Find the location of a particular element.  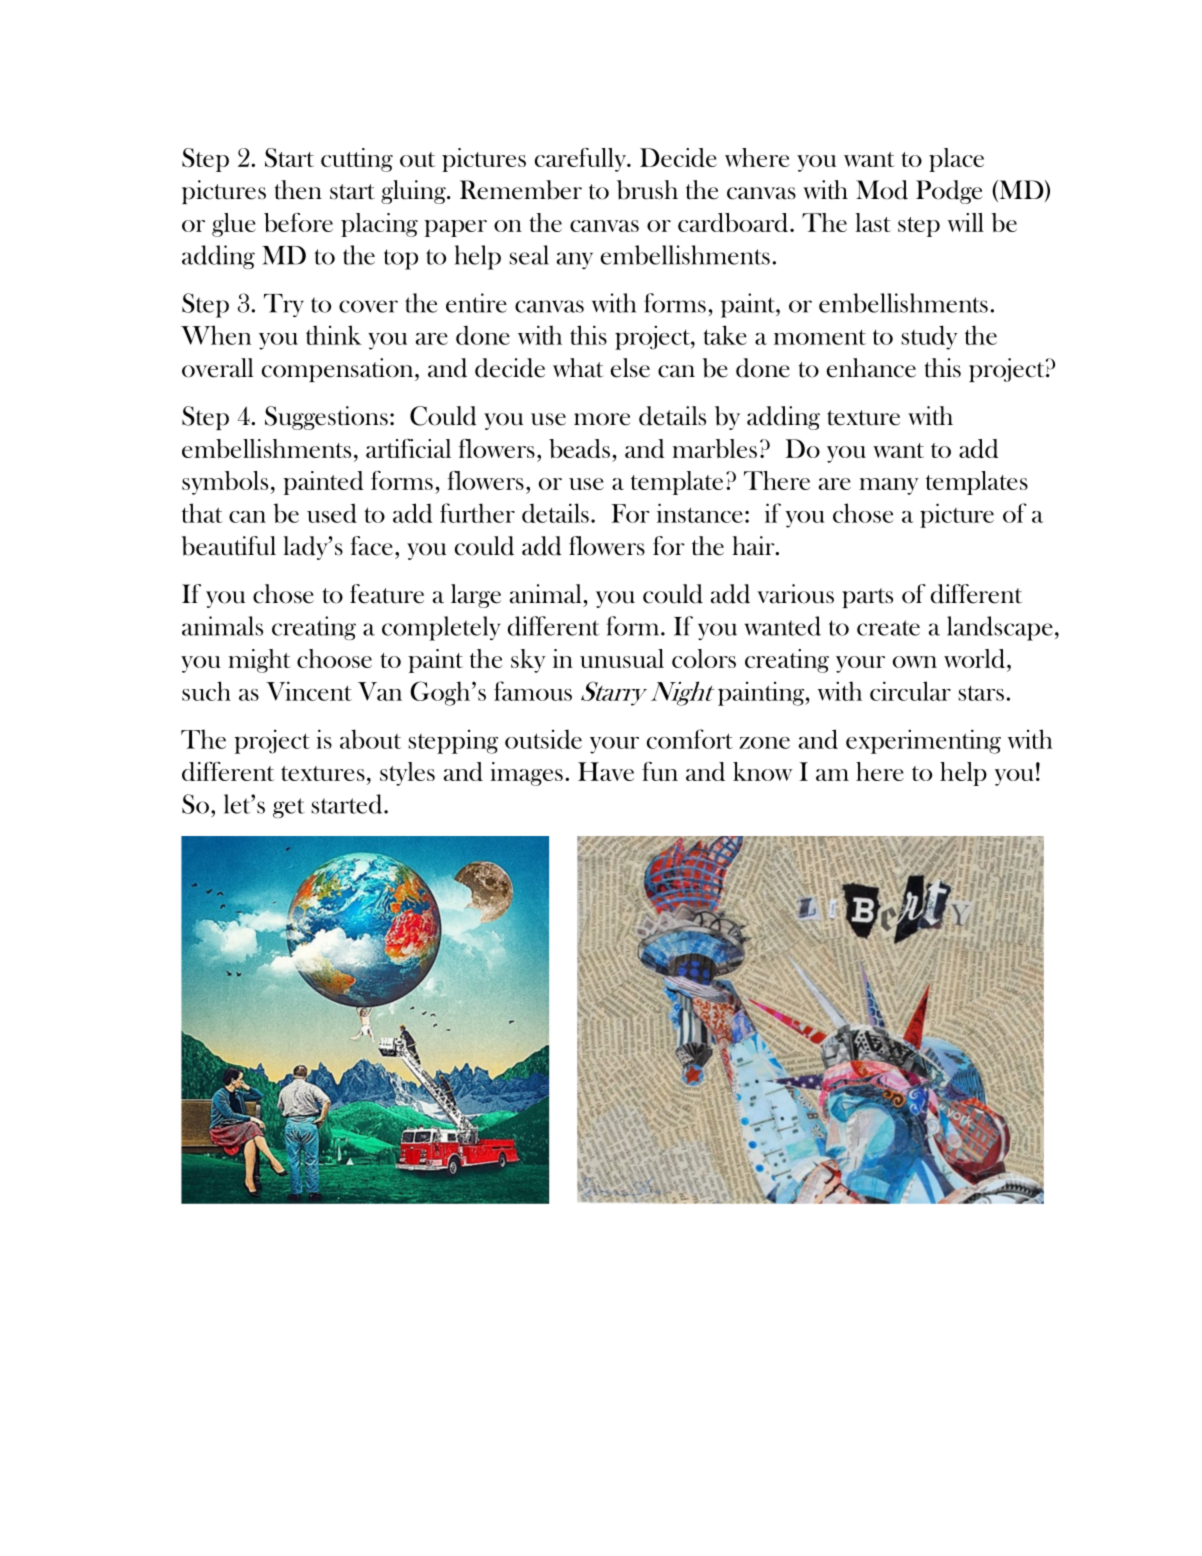

many is located at coordinates (889, 486).
